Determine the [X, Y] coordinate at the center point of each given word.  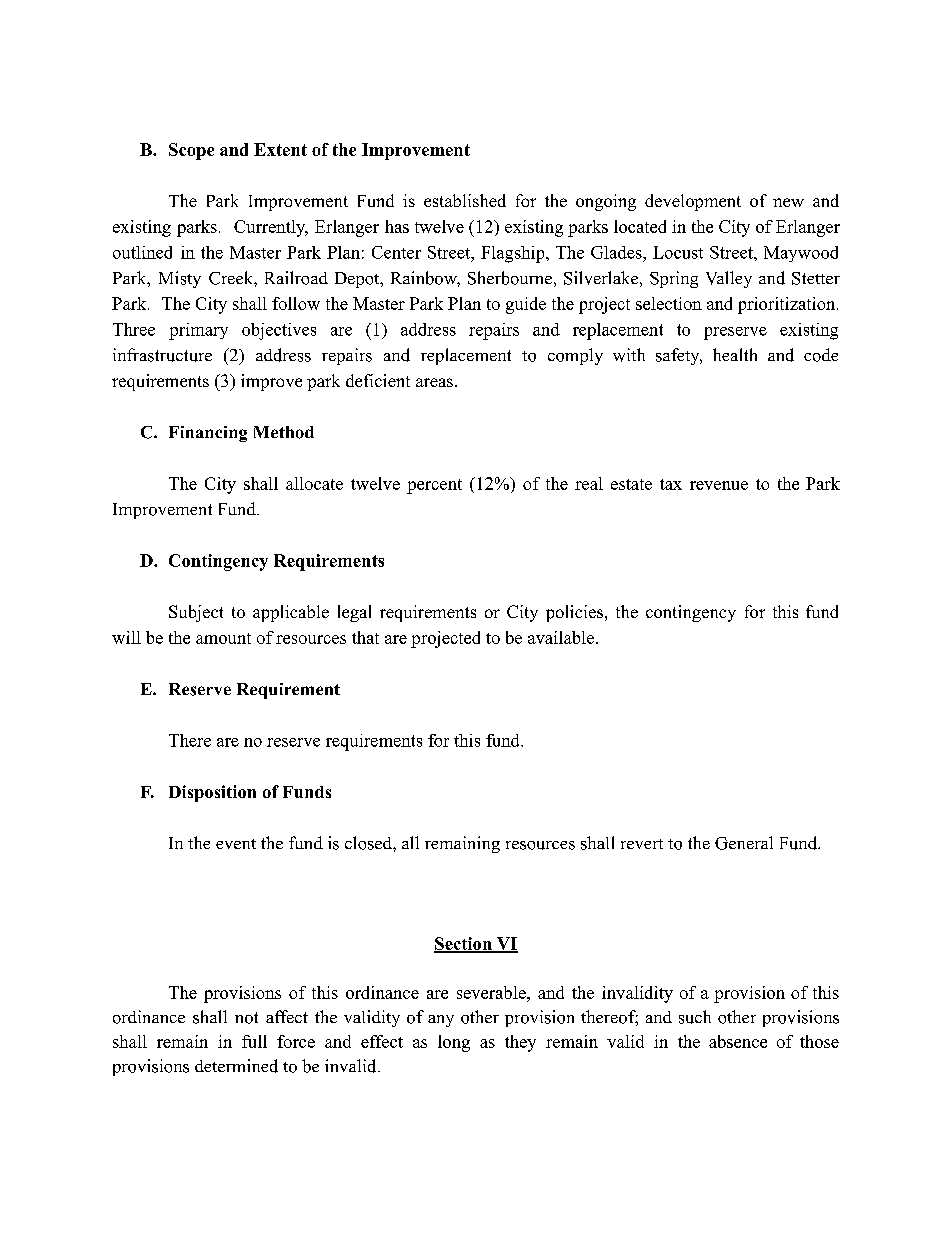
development [693, 202]
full [254, 1041]
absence [738, 1041]
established [465, 200]
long [454, 1043]
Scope [191, 151]
